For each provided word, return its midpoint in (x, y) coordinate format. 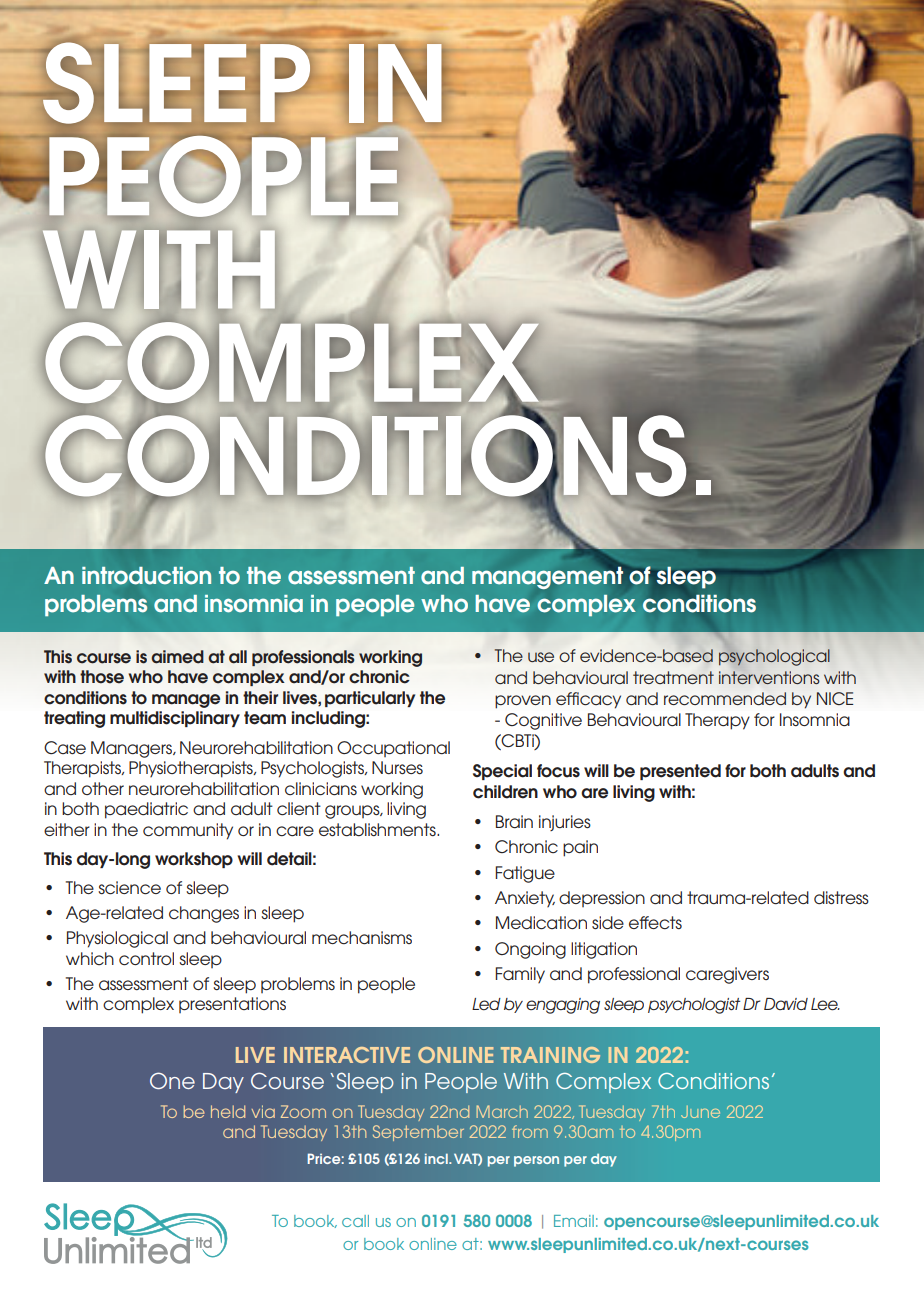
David (786, 1004)
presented (680, 772)
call (355, 1221)
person (536, 1161)
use (541, 657)
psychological (774, 657)
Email (574, 1221)
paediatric (146, 810)
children (505, 792)
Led (486, 1004)
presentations (232, 1005)
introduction (146, 576)
